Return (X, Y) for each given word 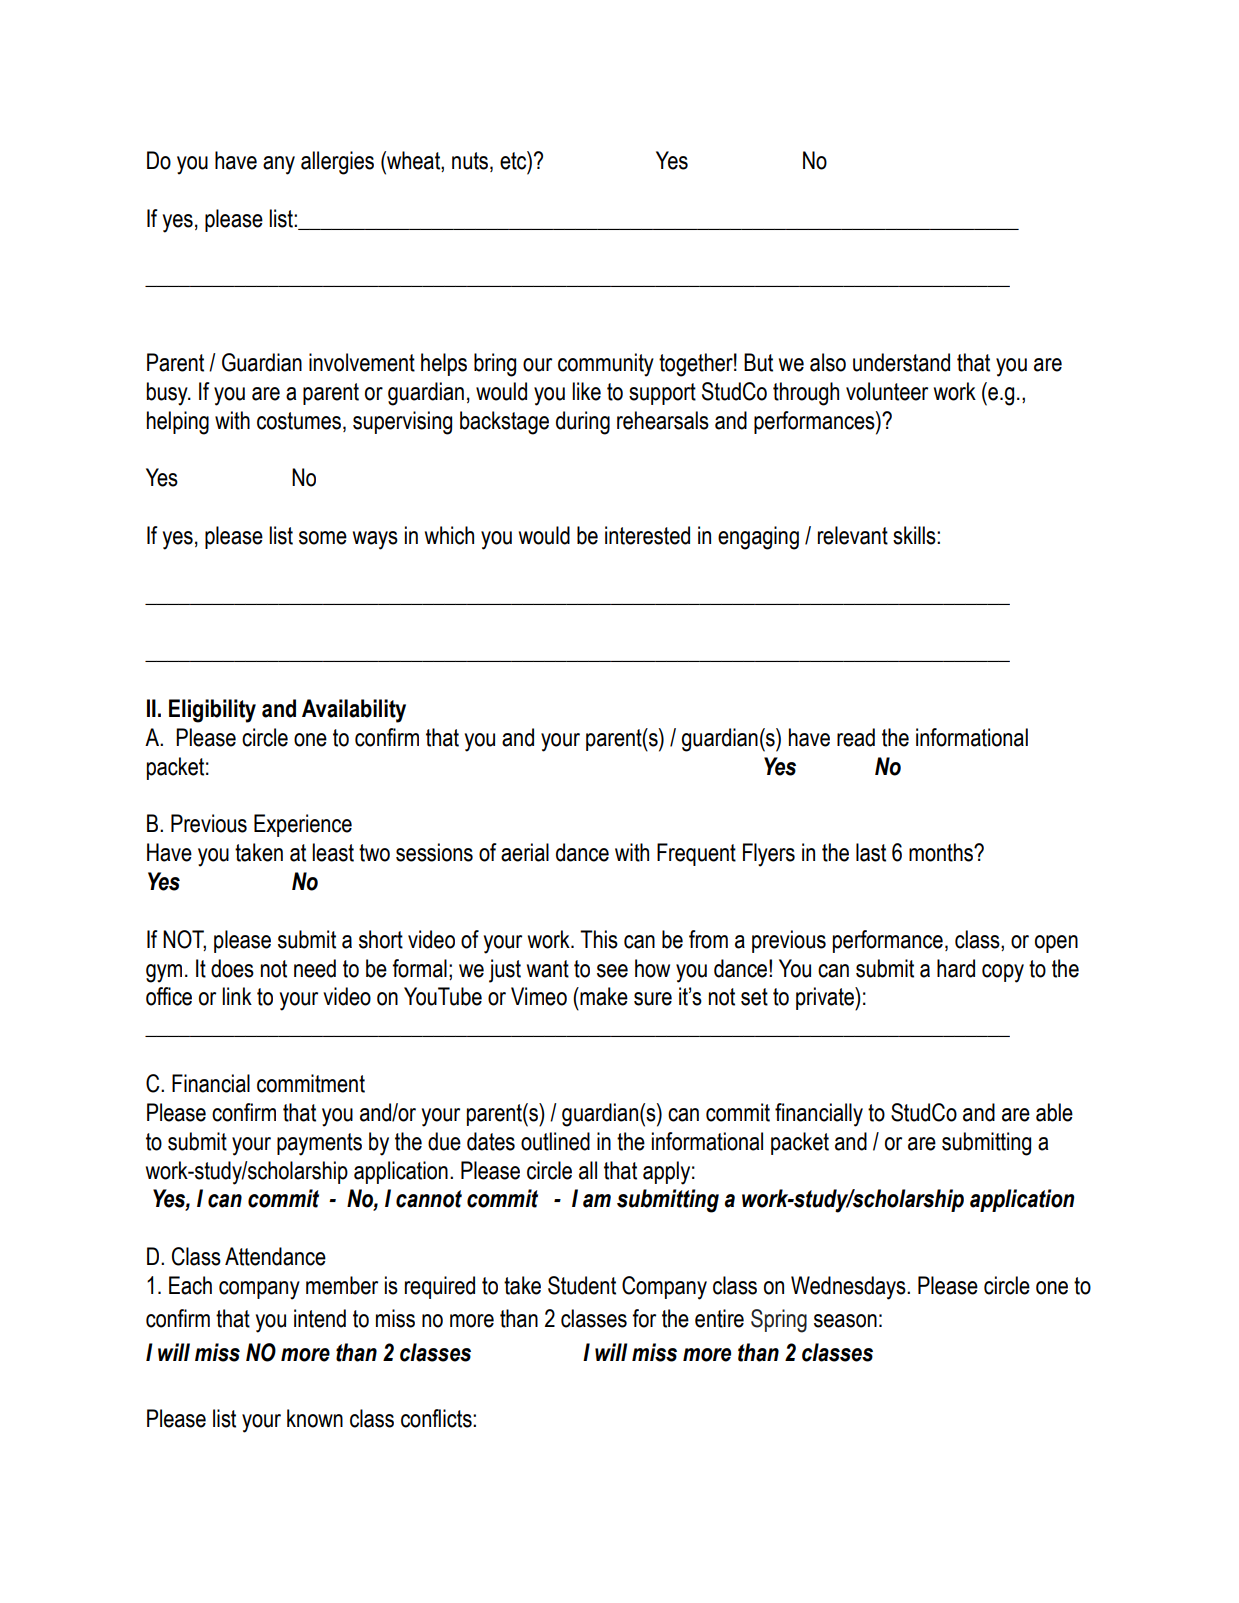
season (845, 1321)
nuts (471, 162)
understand (901, 362)
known (315, 1418)
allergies (337, 163)
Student (582, 1285)
